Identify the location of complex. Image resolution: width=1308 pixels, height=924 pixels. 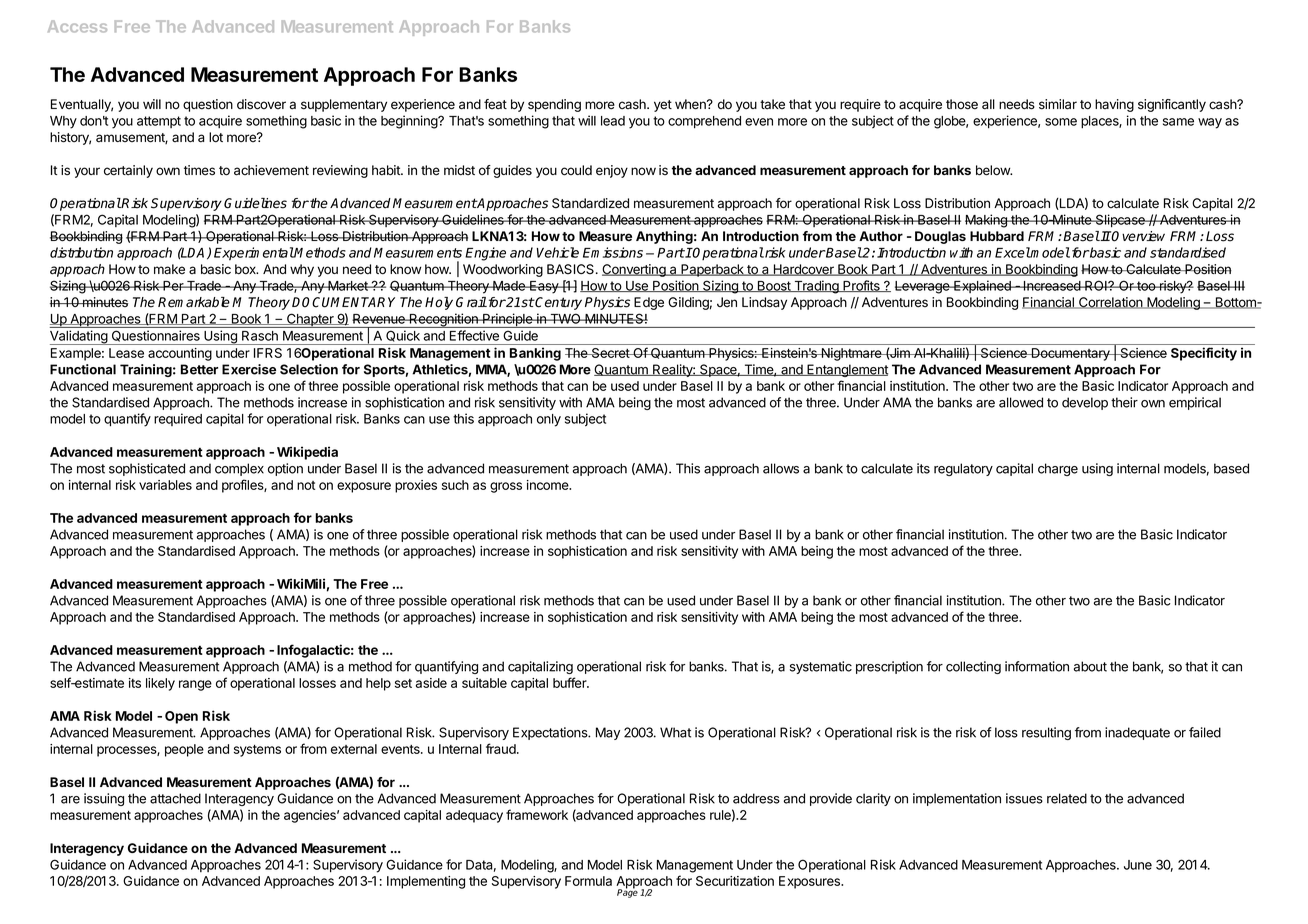
(239, 469).
